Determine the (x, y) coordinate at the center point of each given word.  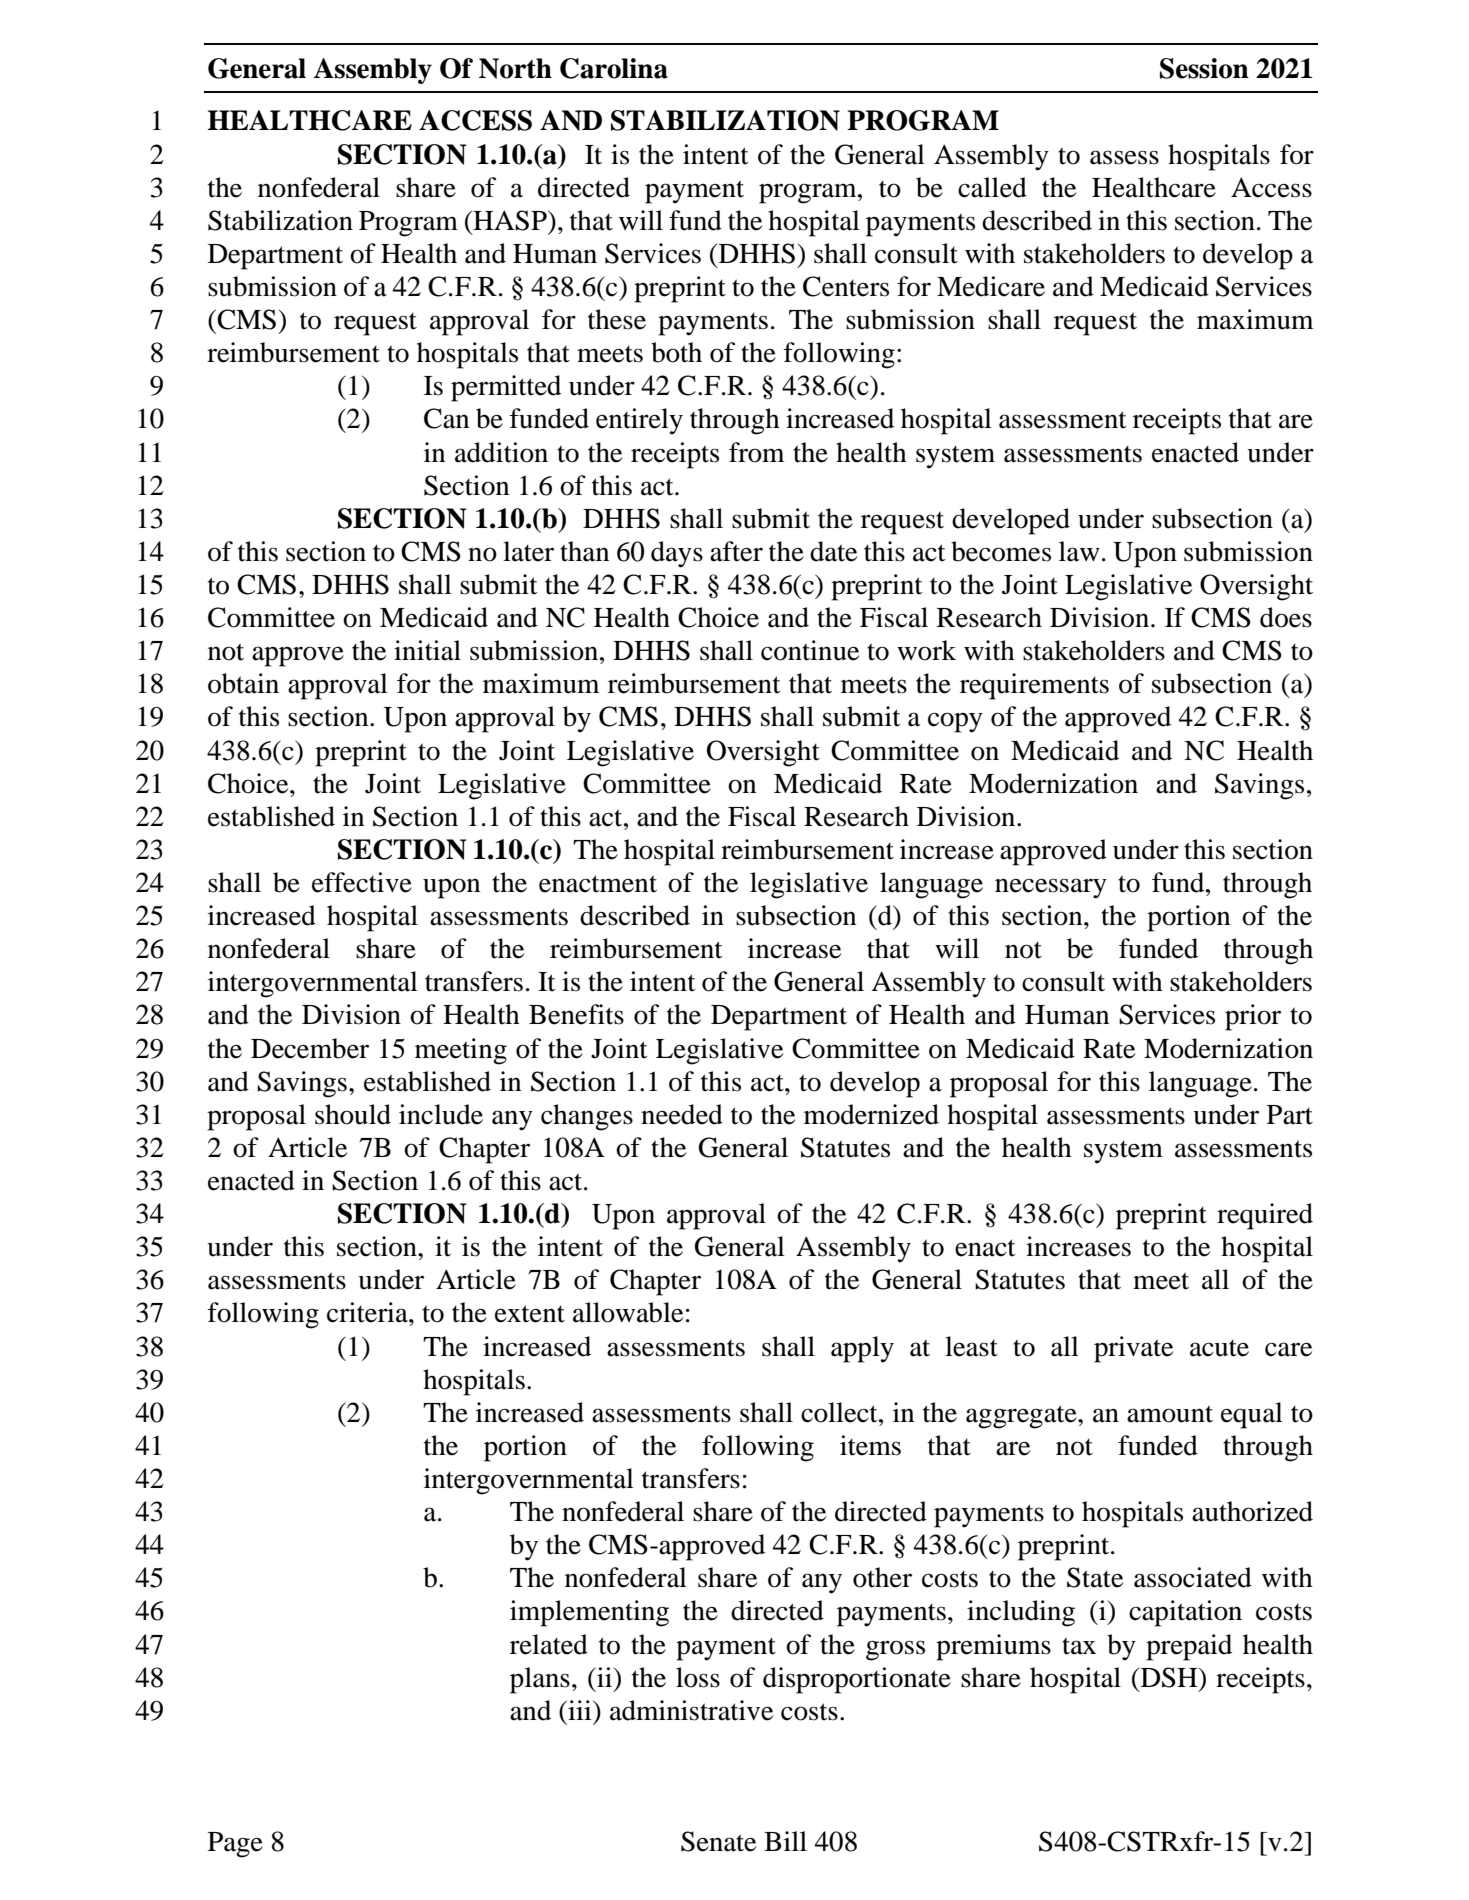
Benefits (576, 1014)
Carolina (614, 68)
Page (235, 1845)
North (515, 68)
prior (1253, 1017)
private (1133, 1349)
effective (362, 882)
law (1079, 551)
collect (840, 1412)
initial (427, 650)
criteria (368, 1312)
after (736, 551)
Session (1204, 68)
